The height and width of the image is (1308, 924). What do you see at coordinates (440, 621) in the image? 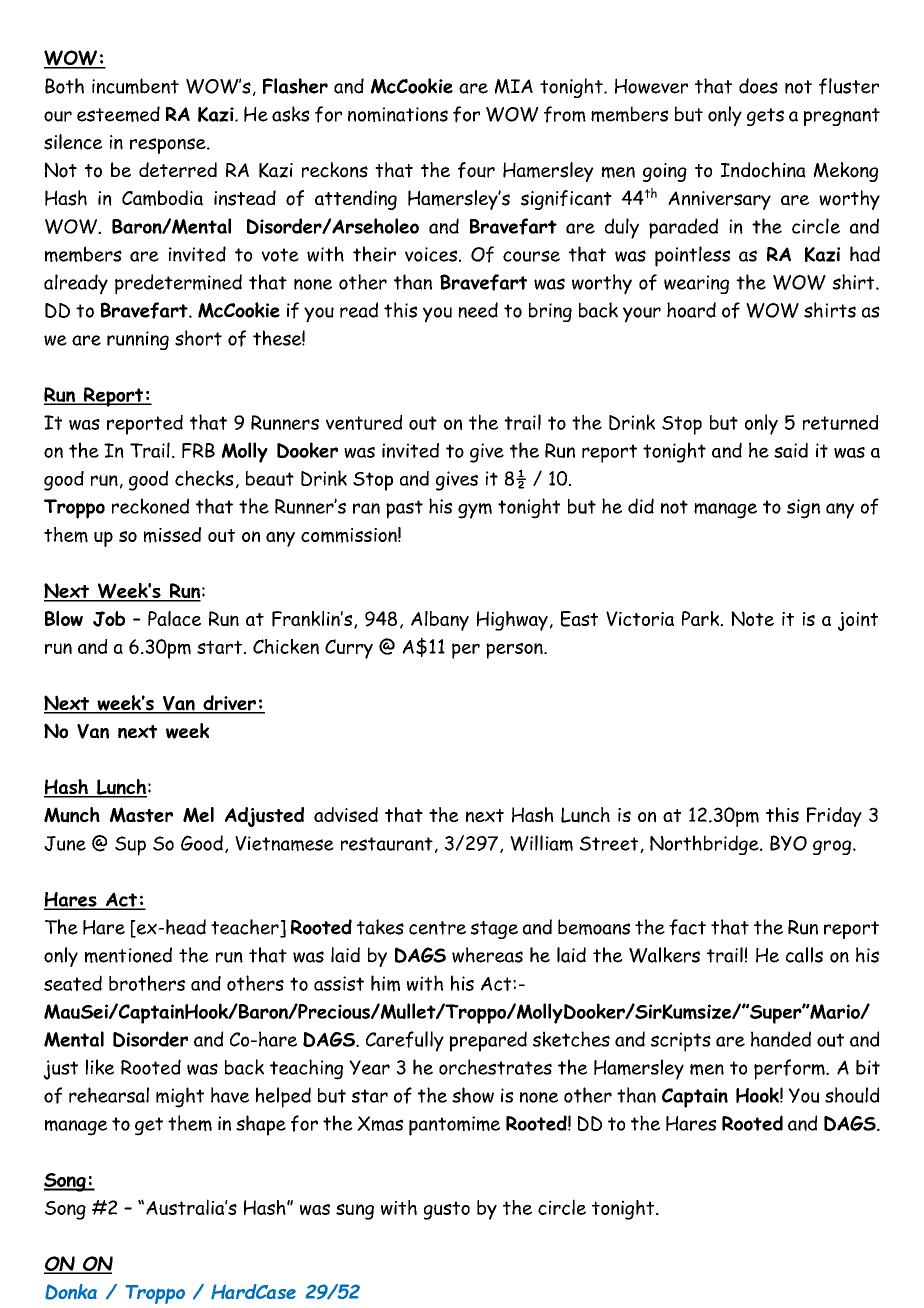
I see `Albany` at bounding box center [440, 621].
